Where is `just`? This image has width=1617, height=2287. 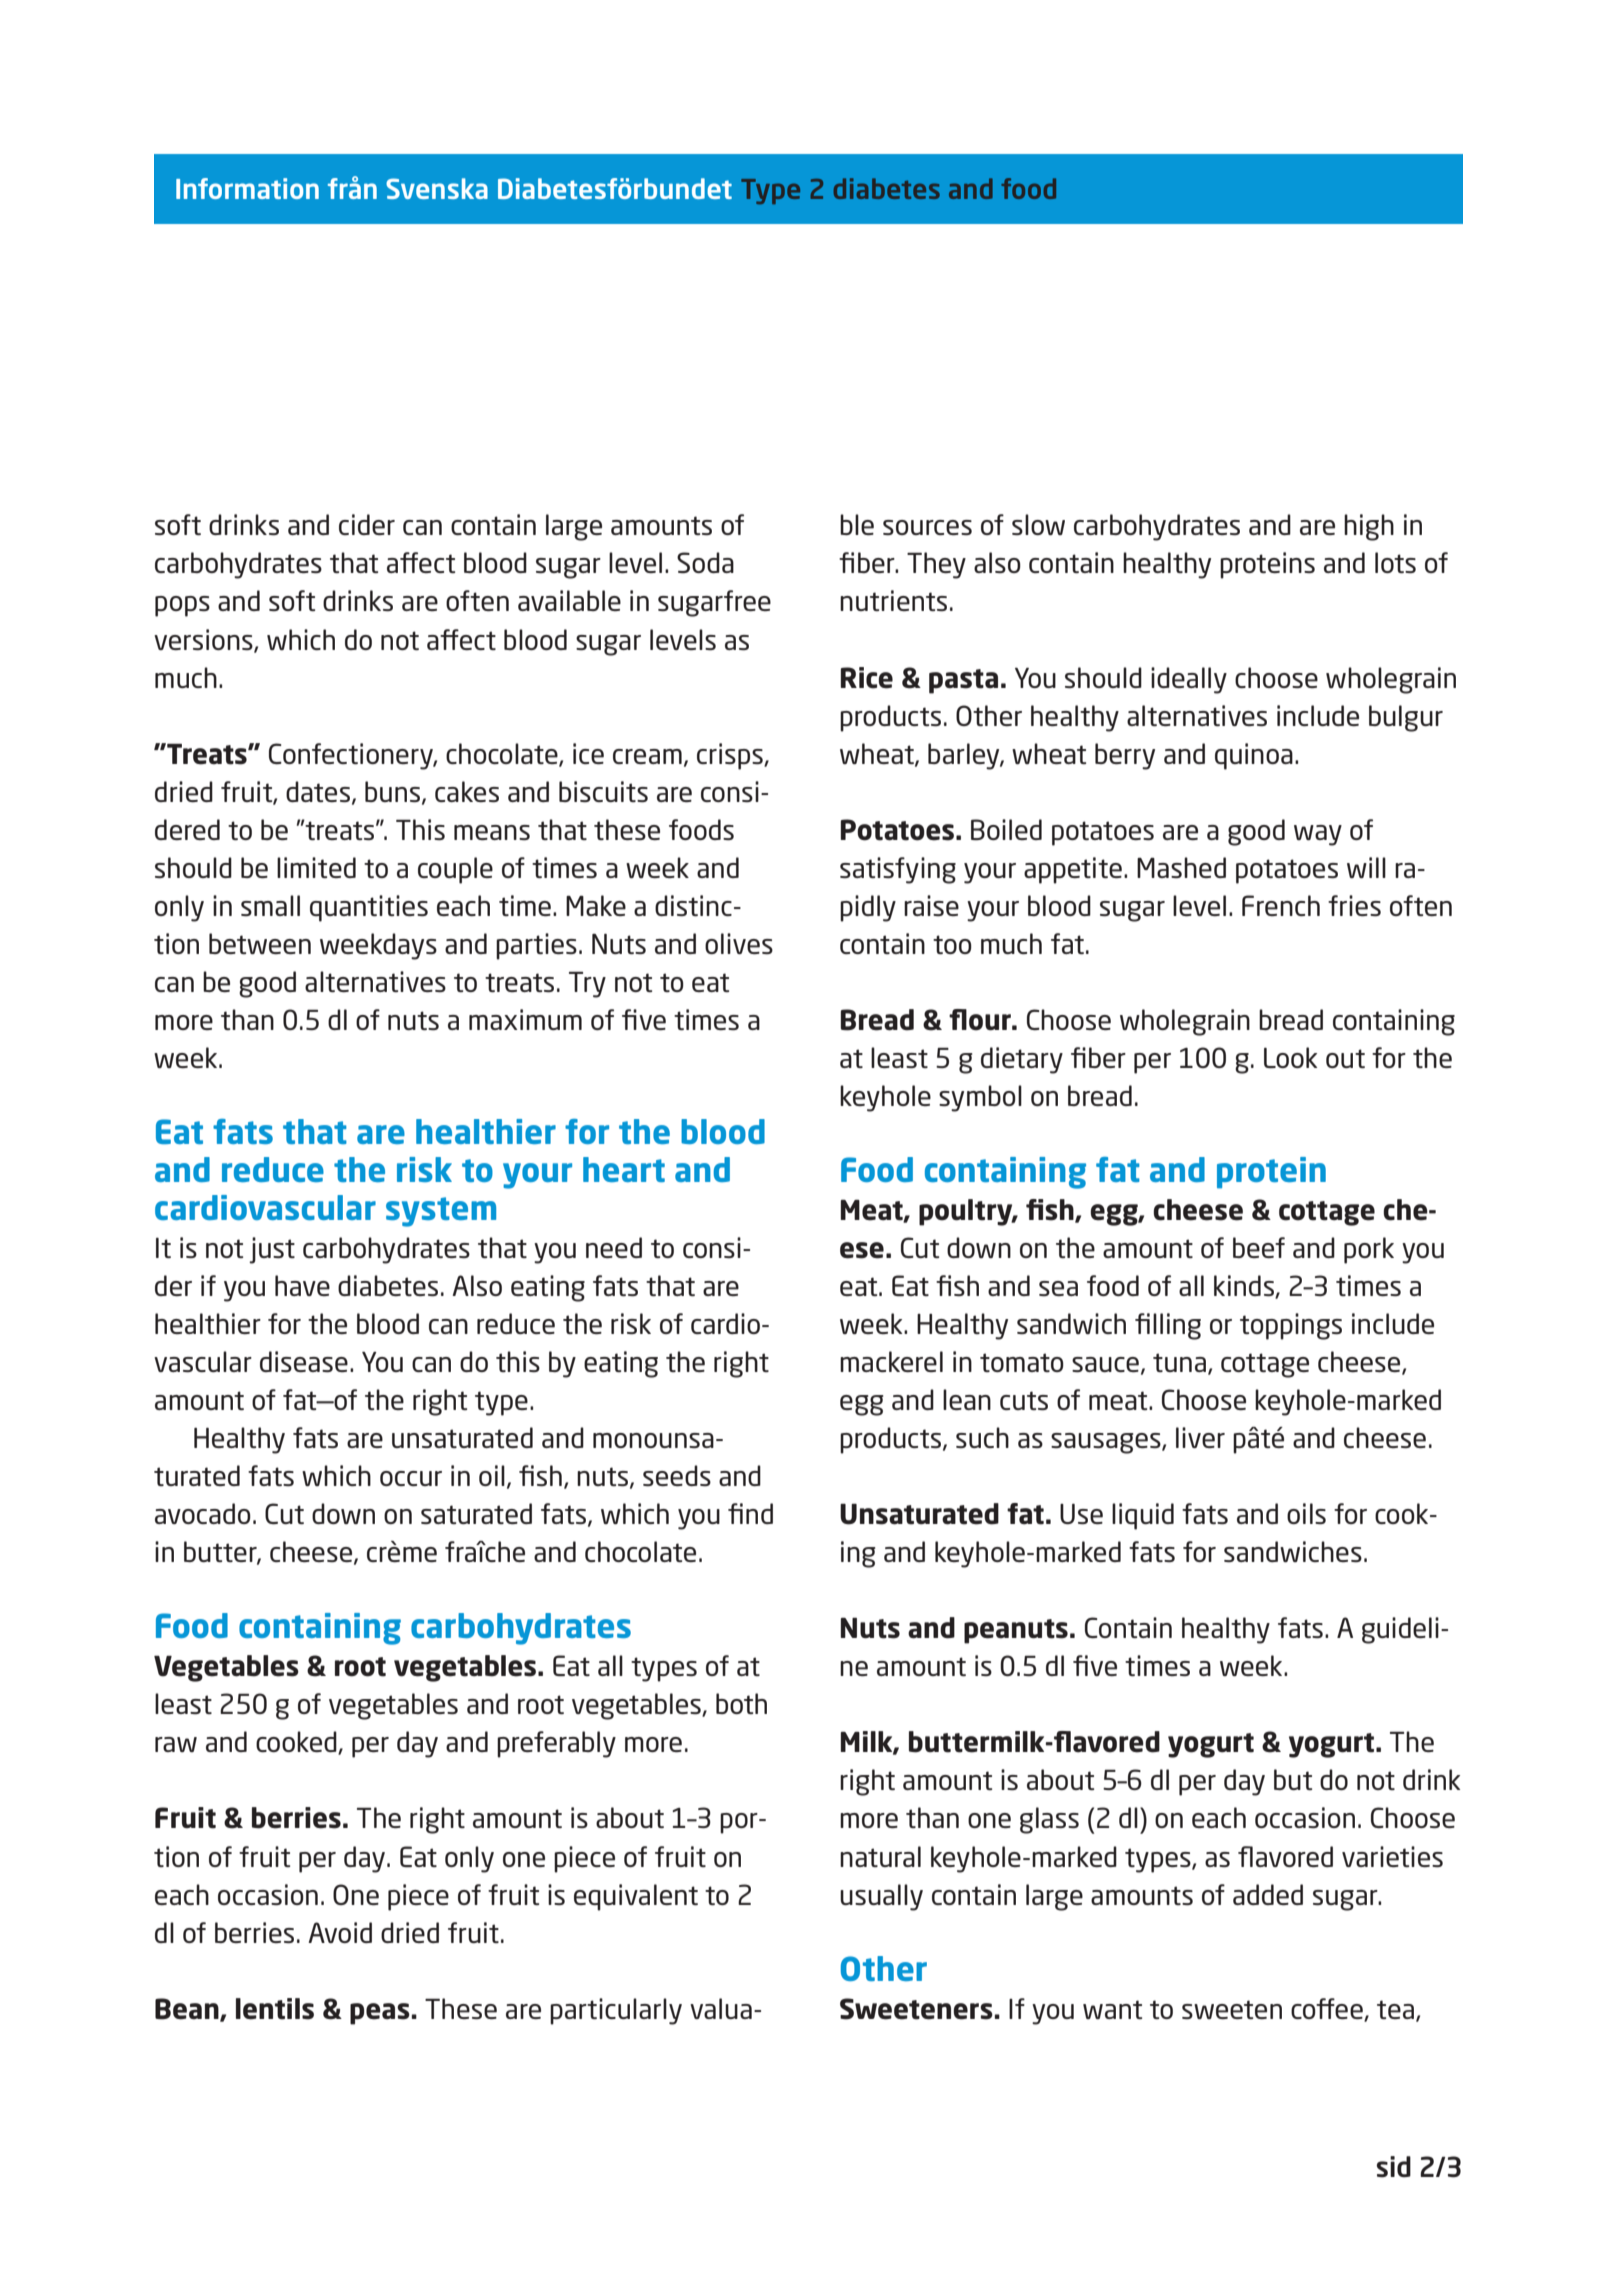
just is located at coordinates (272, 1250).
